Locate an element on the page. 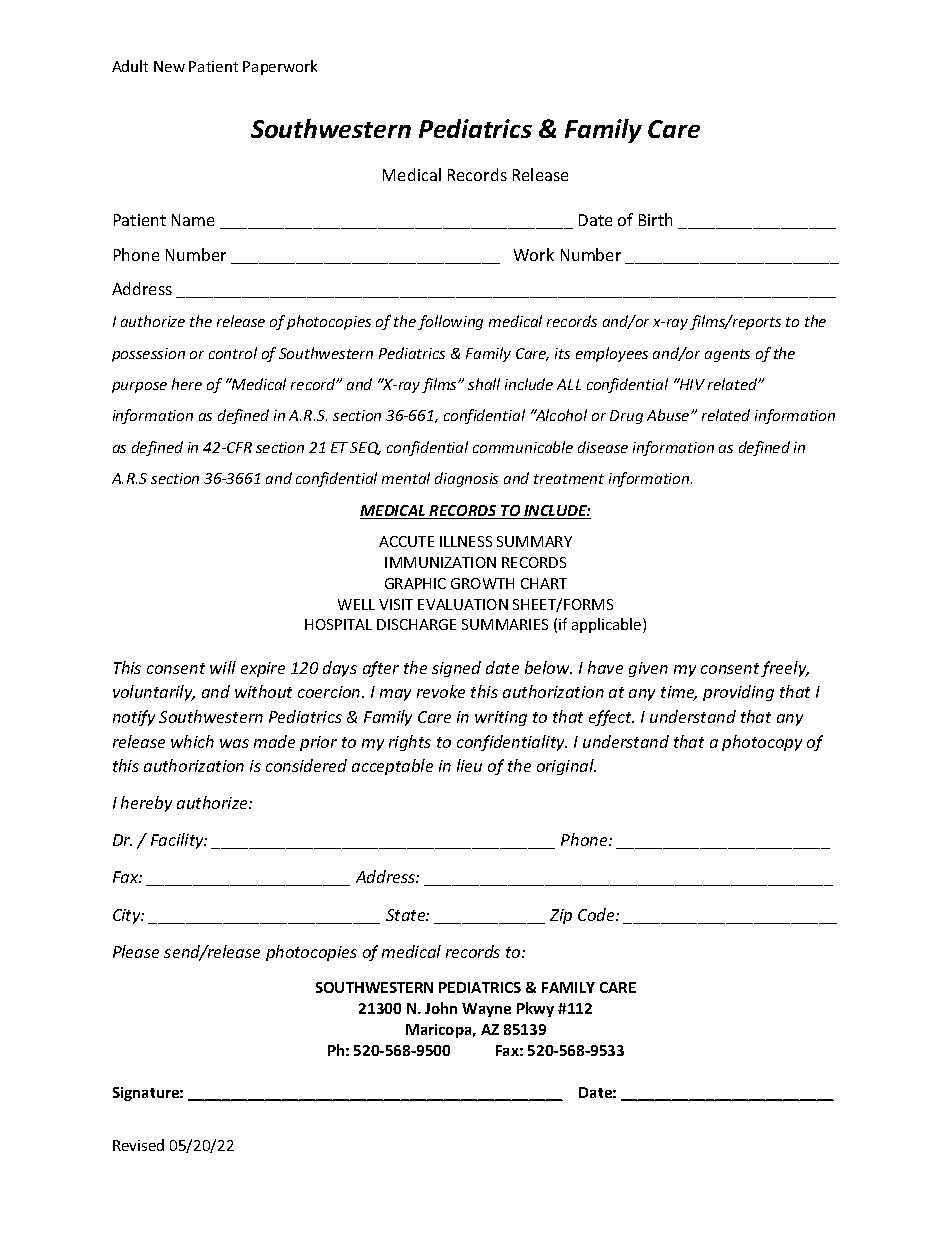  Birth is located at coordinates (655, 219).
